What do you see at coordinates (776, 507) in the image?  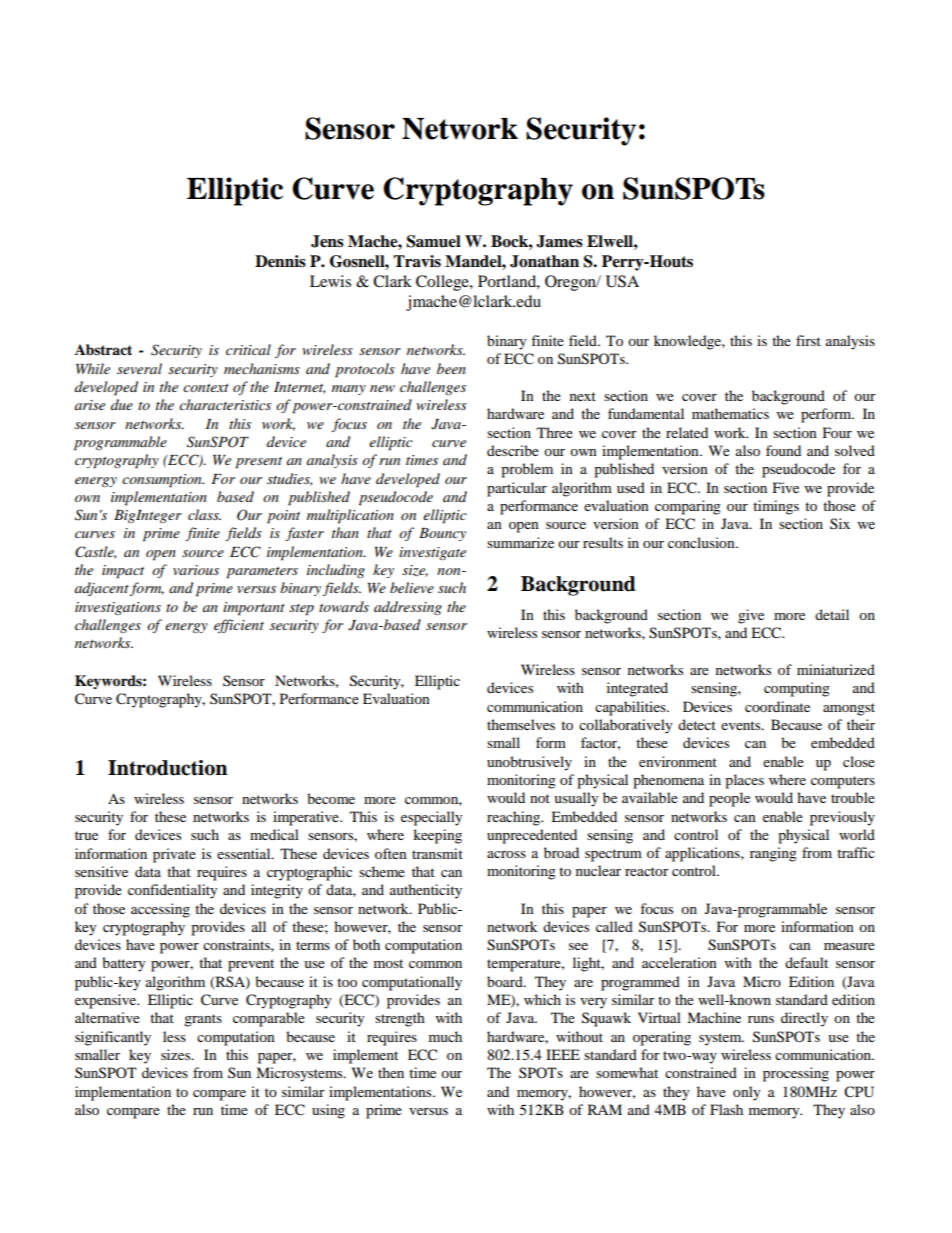 I see `timings` at bounding box center [776, 507].
